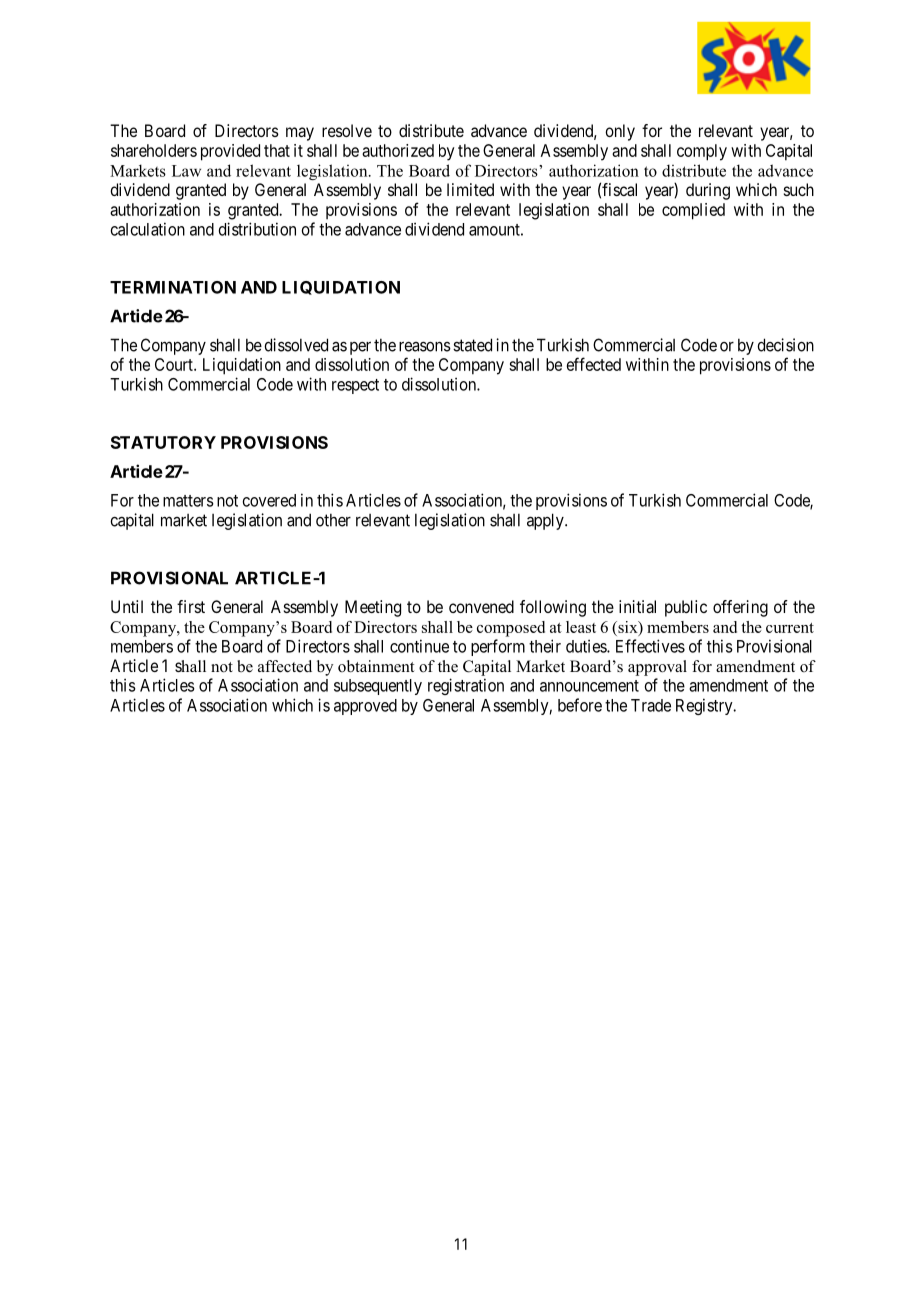 This screenshot has height=1308, width=924. I want to click on comply, so click(702, 152).
